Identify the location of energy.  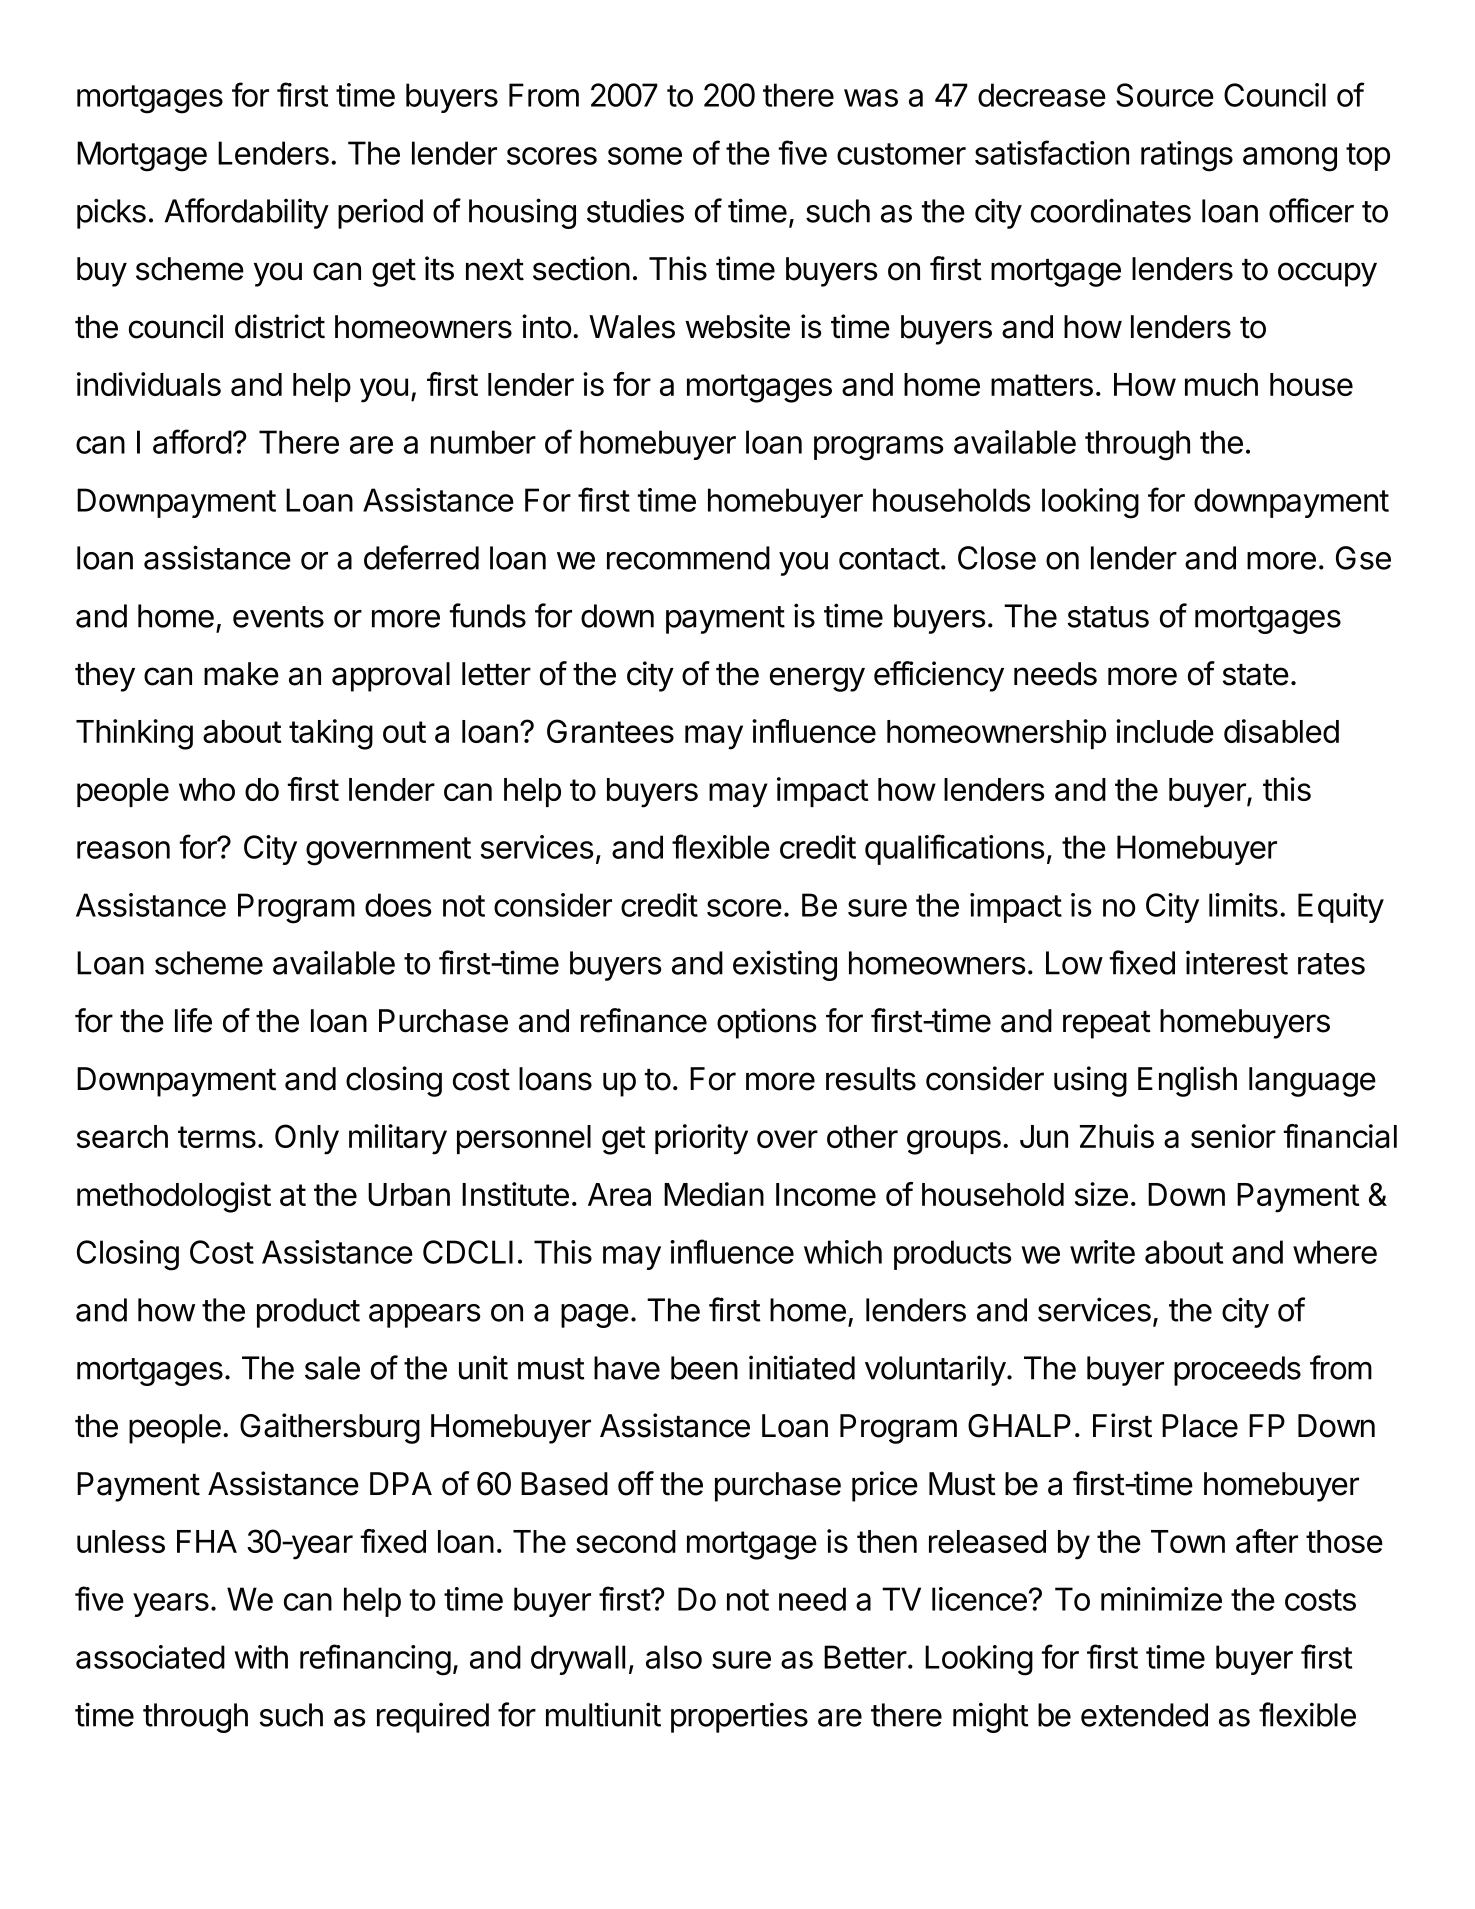
(817, 679).
